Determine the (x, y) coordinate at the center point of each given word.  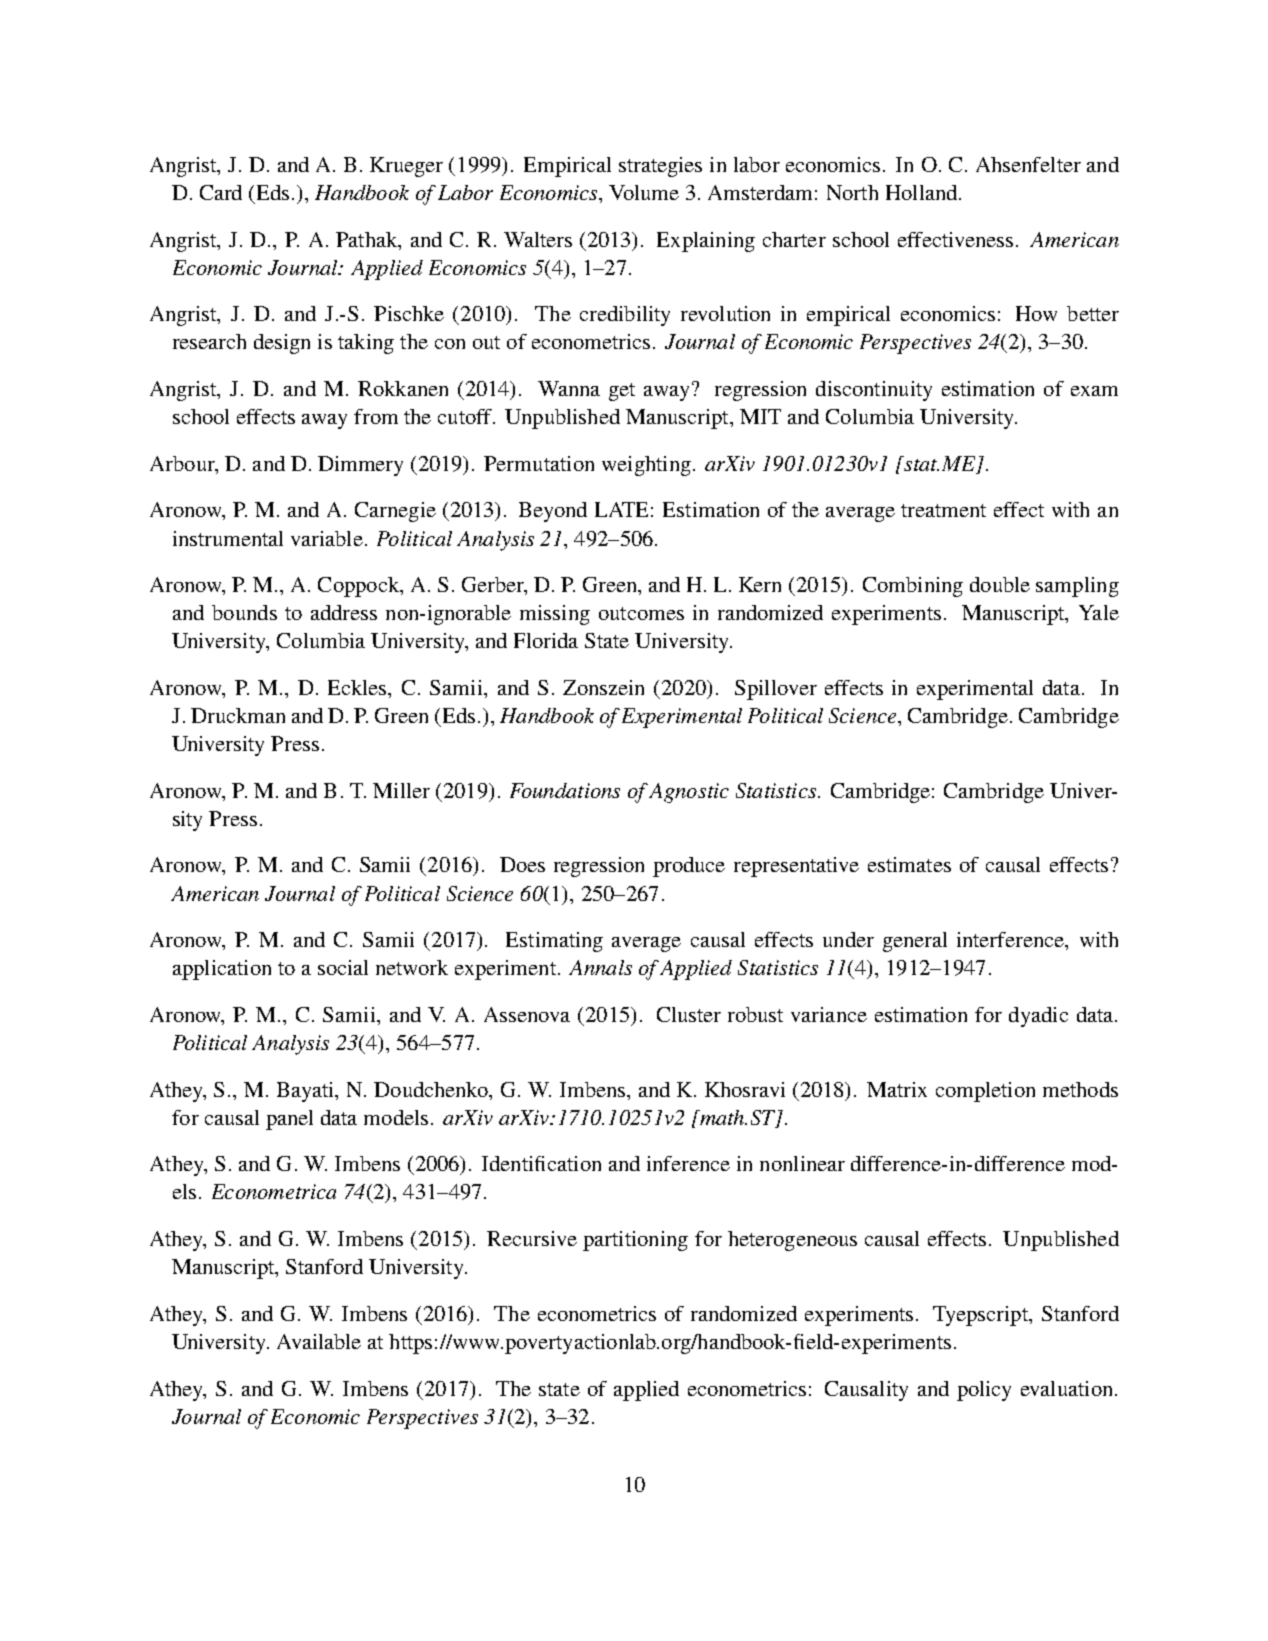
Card (221, 192)
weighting (646, 466)
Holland (923, 192)
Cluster (689, 1014)
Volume (644, 192)
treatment (943, 510)
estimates (909, 864)
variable (327, 538)
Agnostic (689, 793)
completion (985, 1092)
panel (289, 1120)
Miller (401, 790)
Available (319, 1341)
